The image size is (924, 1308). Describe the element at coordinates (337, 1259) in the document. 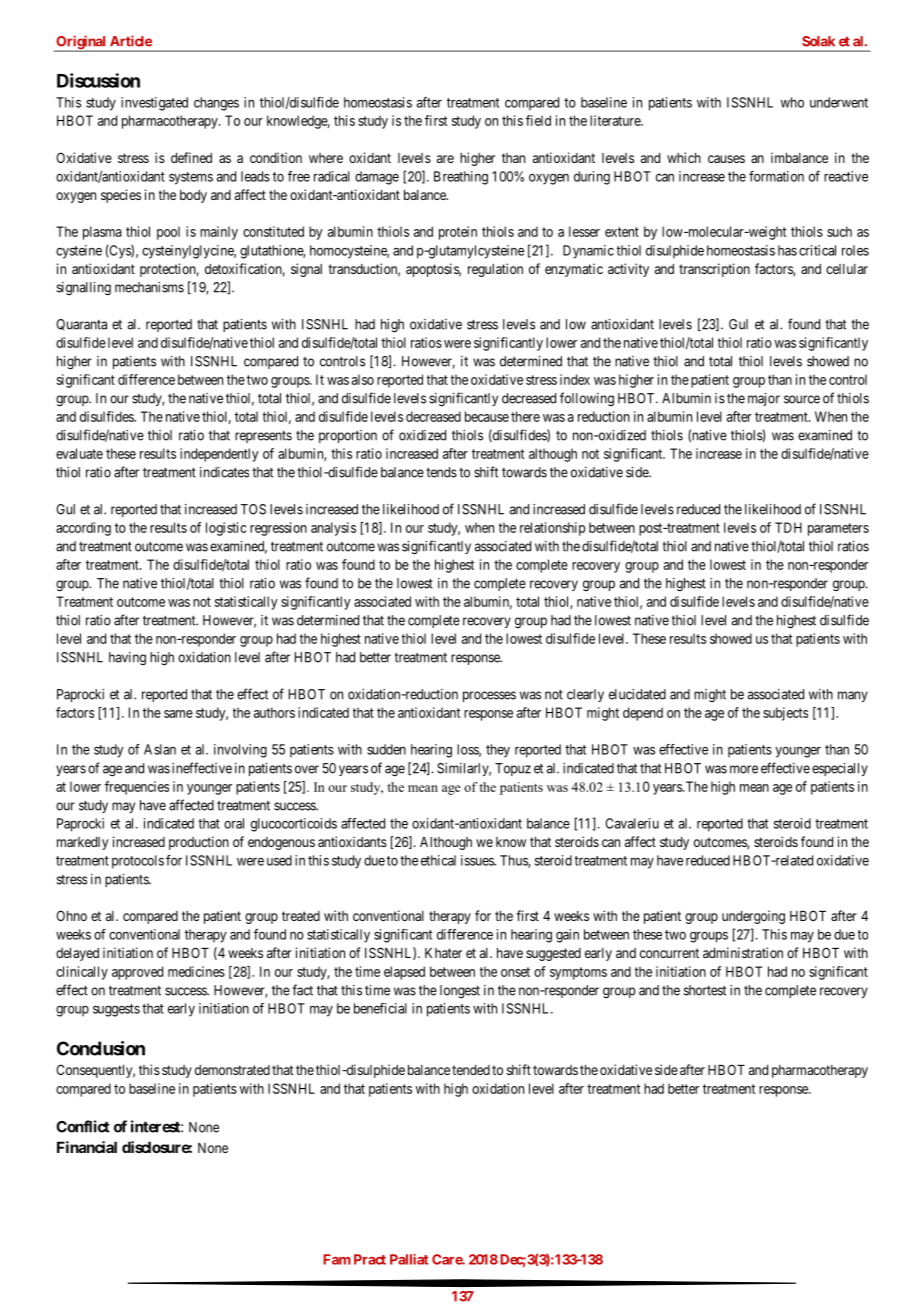

I see `Fam` at that location.
